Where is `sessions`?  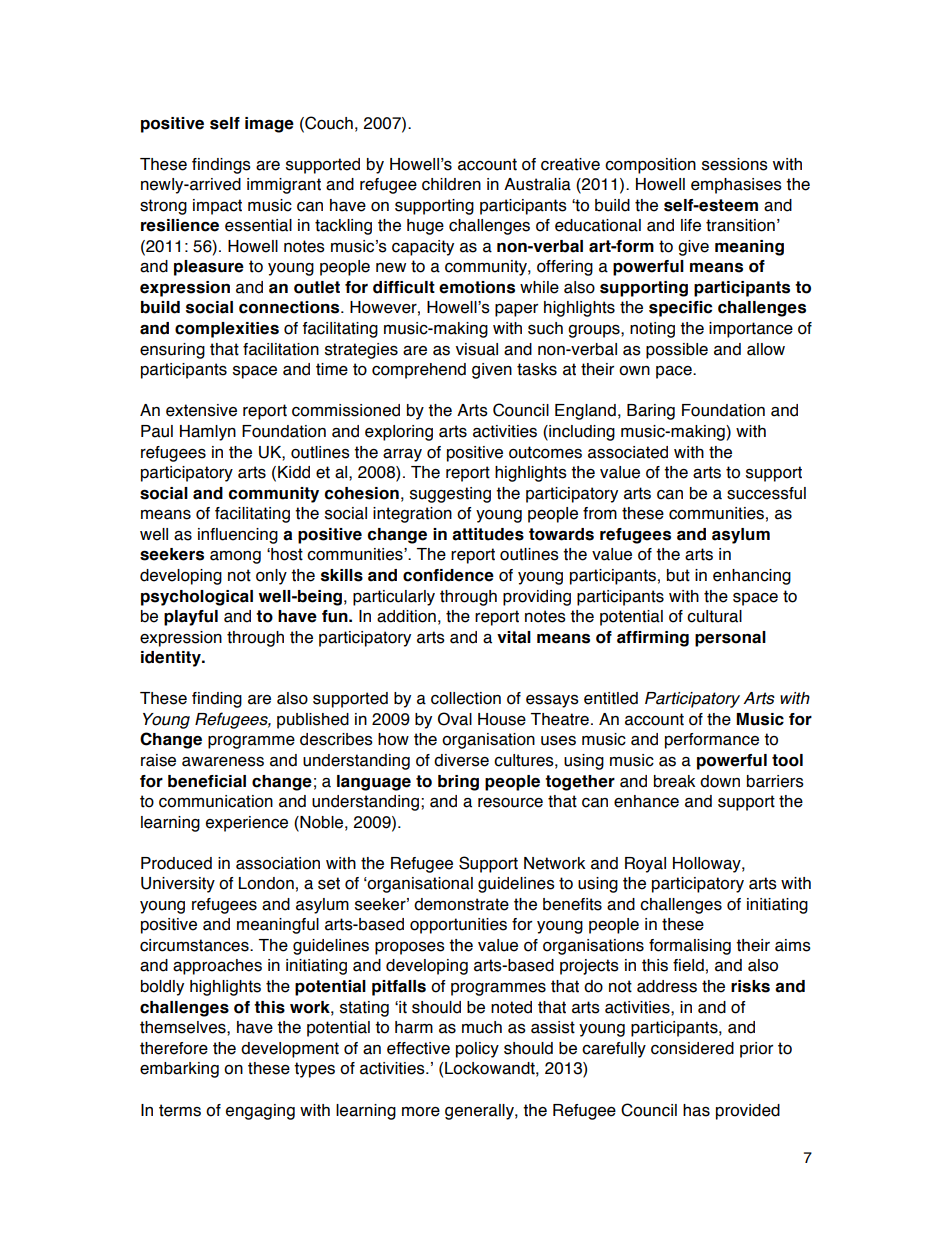 sessions is located at coordinates (735, 164).
